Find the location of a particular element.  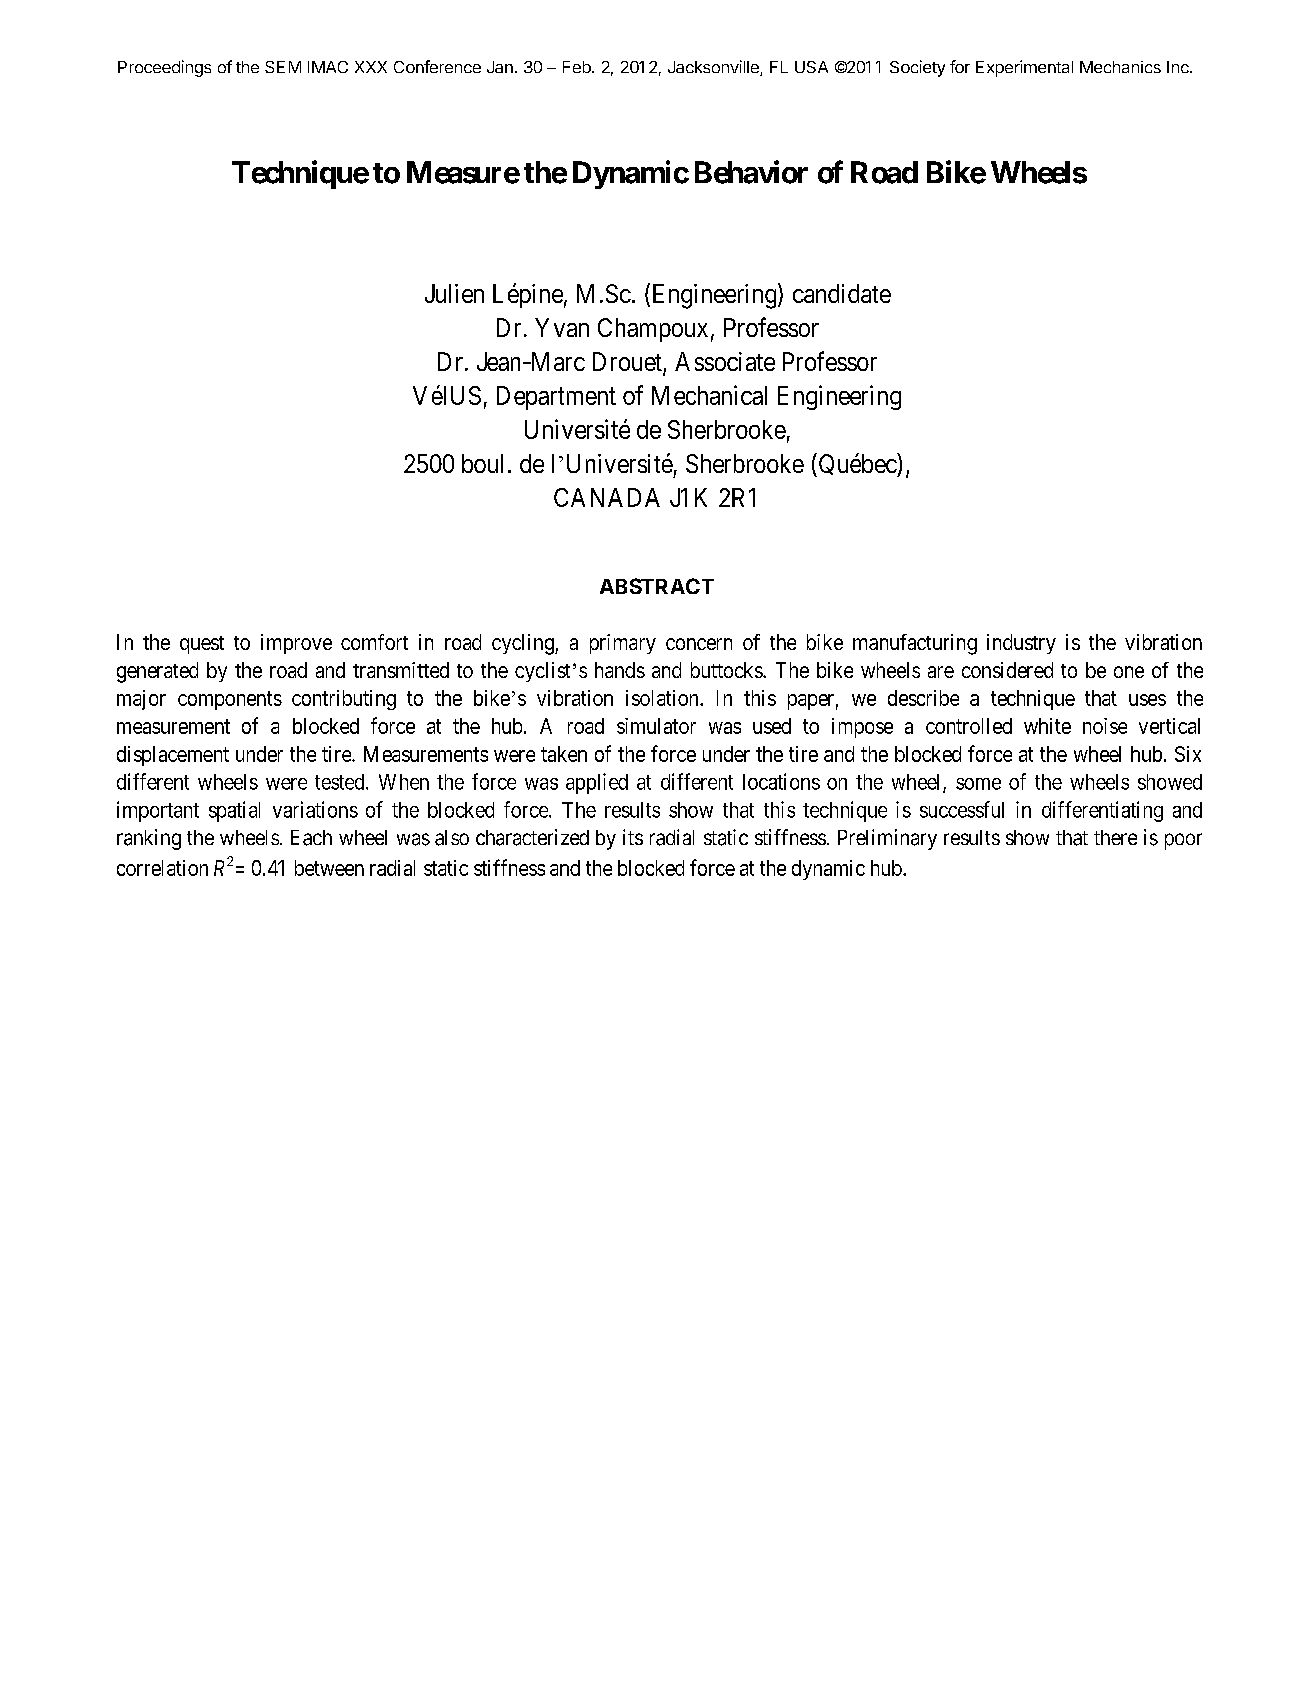

its is located at coordinates (633, 837).
